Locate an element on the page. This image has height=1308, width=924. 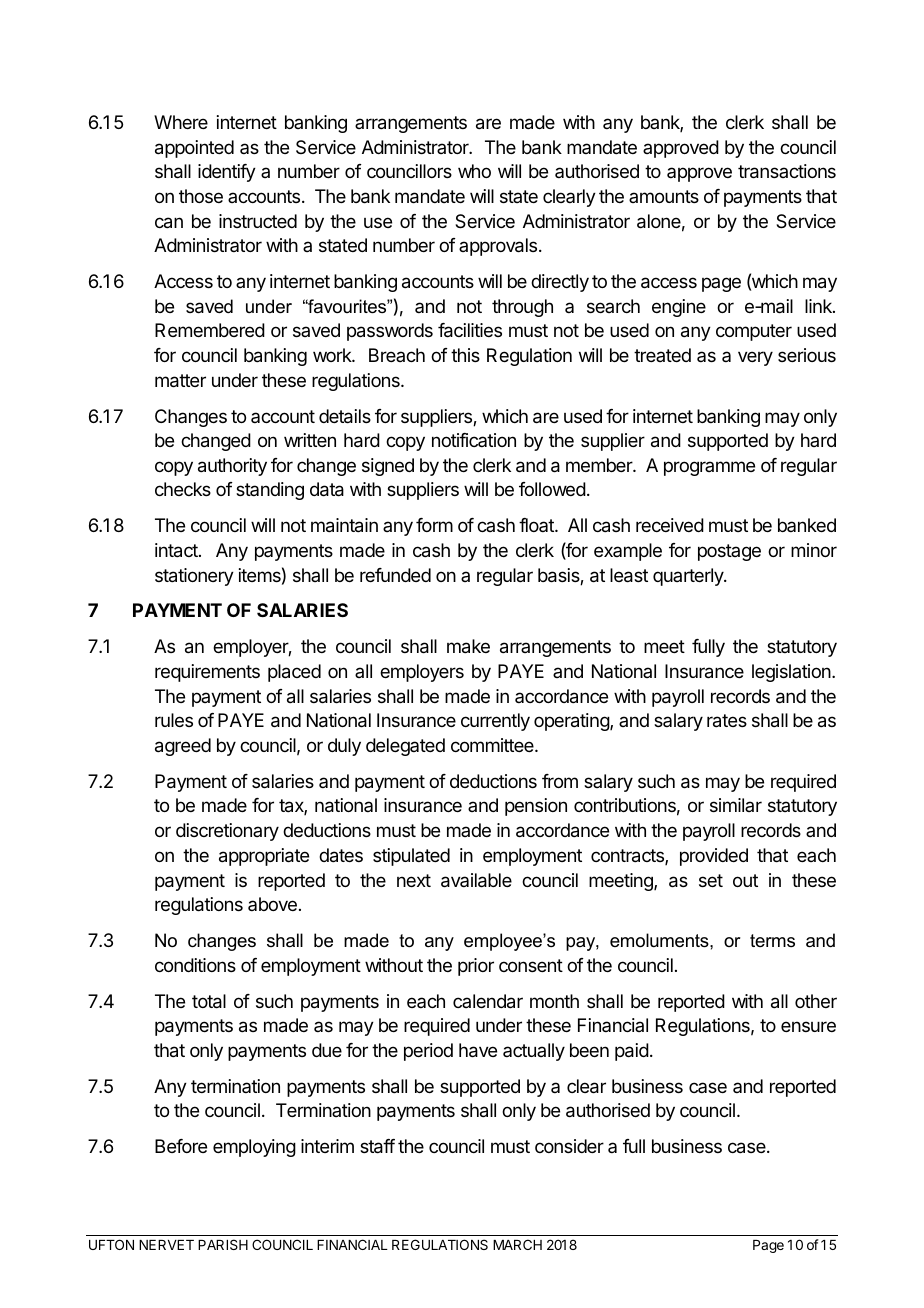
identify is located at coordinates (227, 173).
